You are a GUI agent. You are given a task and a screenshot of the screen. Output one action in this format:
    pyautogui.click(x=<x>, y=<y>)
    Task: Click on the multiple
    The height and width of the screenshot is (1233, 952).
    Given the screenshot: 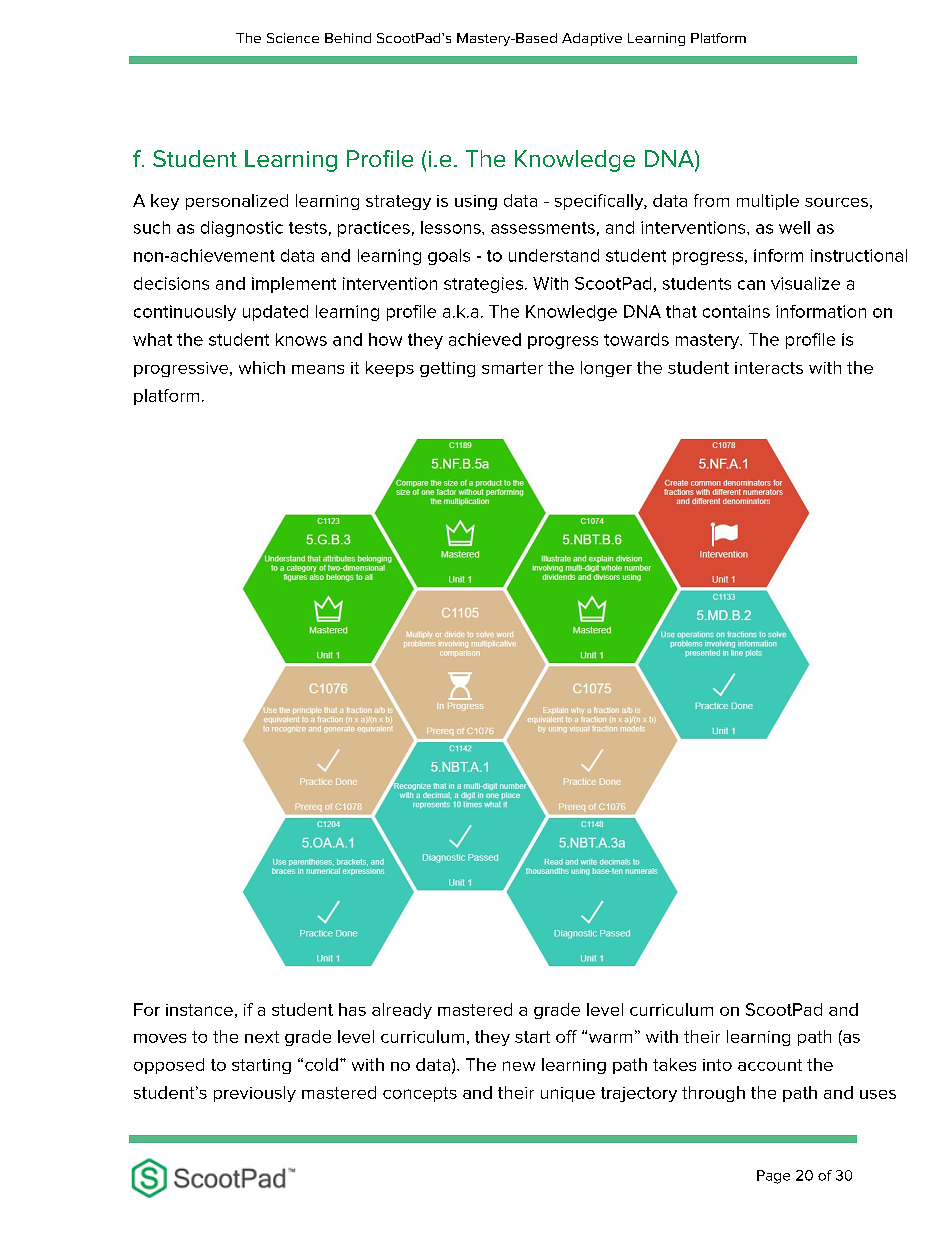 What is the action you would take?
    pyautogui.click(x=768, y=202)
